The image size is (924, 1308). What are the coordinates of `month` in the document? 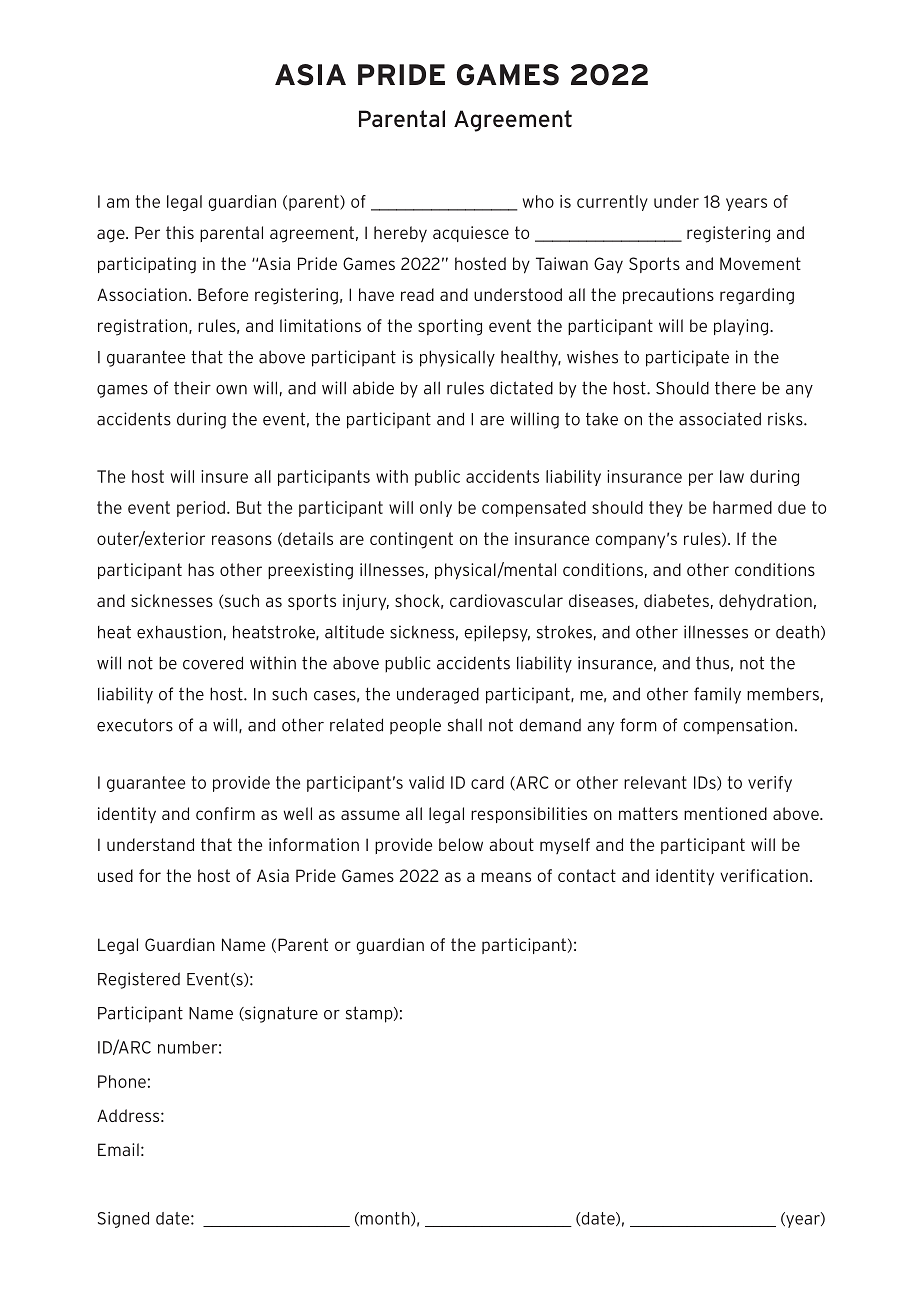 It's located at (385, 1219).
